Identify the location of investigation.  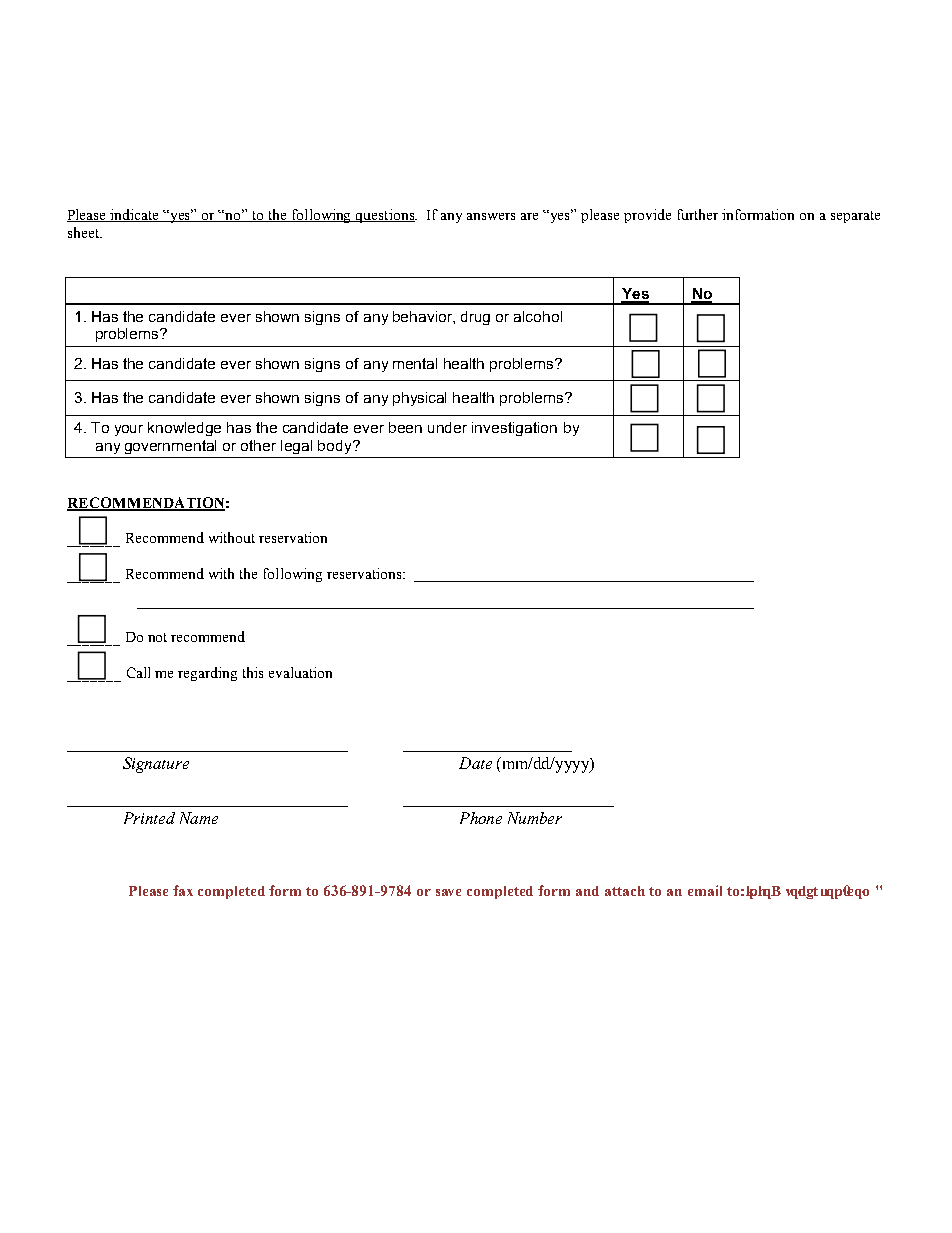
(514, 429).
